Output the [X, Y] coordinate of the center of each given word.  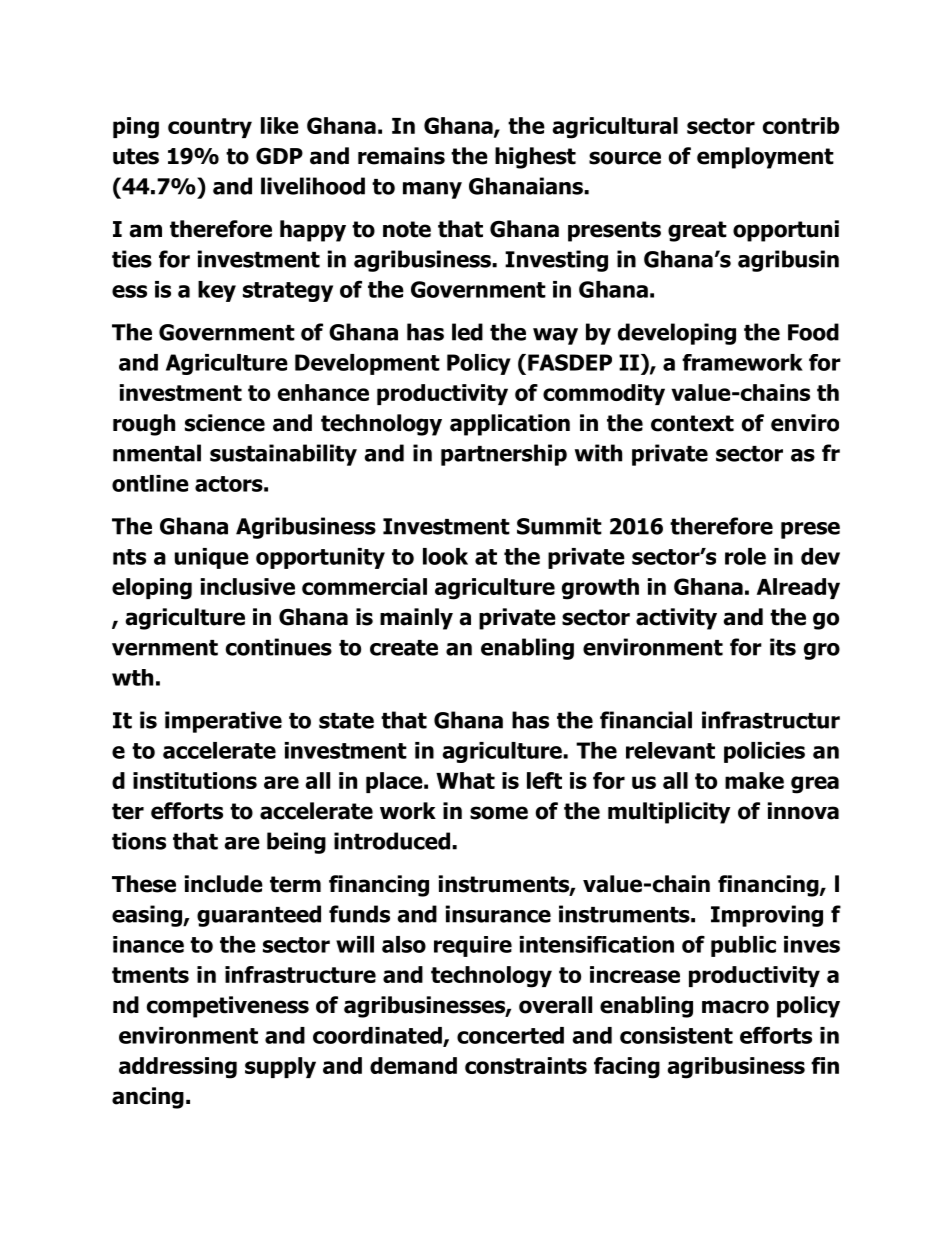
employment [765, 158]
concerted [510, 1035]
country [210, 128]
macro [735, 1007]
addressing [178, 1068]
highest [535, 158]
